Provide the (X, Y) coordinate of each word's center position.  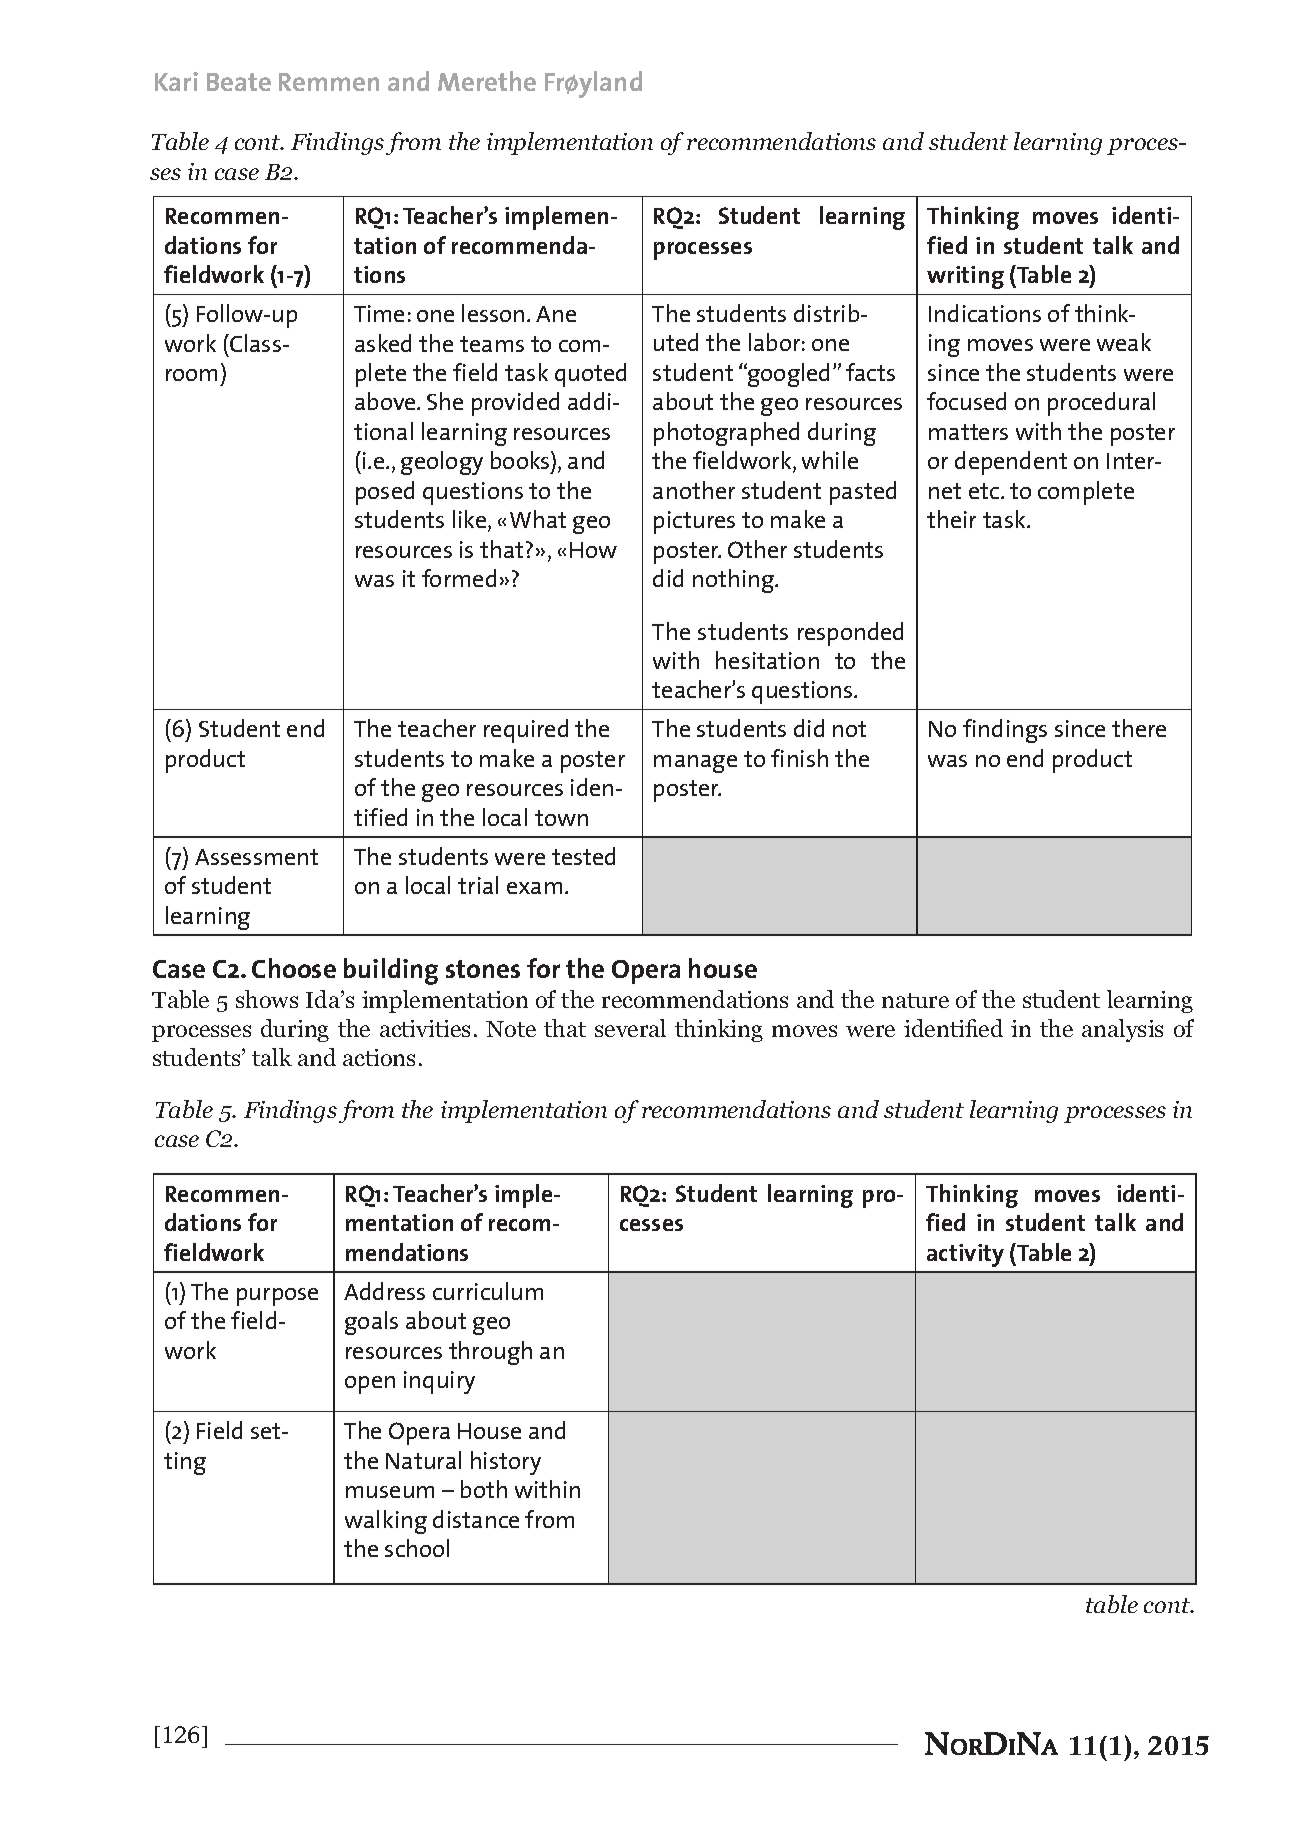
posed (385, 493)
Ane (556, 314)
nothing (734, 581)
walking (386, 1522)
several (630, 1028)
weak (1124, 342)
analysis (1122, 1030)
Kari (176, 81)
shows (267, 999)
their (951, 519)
